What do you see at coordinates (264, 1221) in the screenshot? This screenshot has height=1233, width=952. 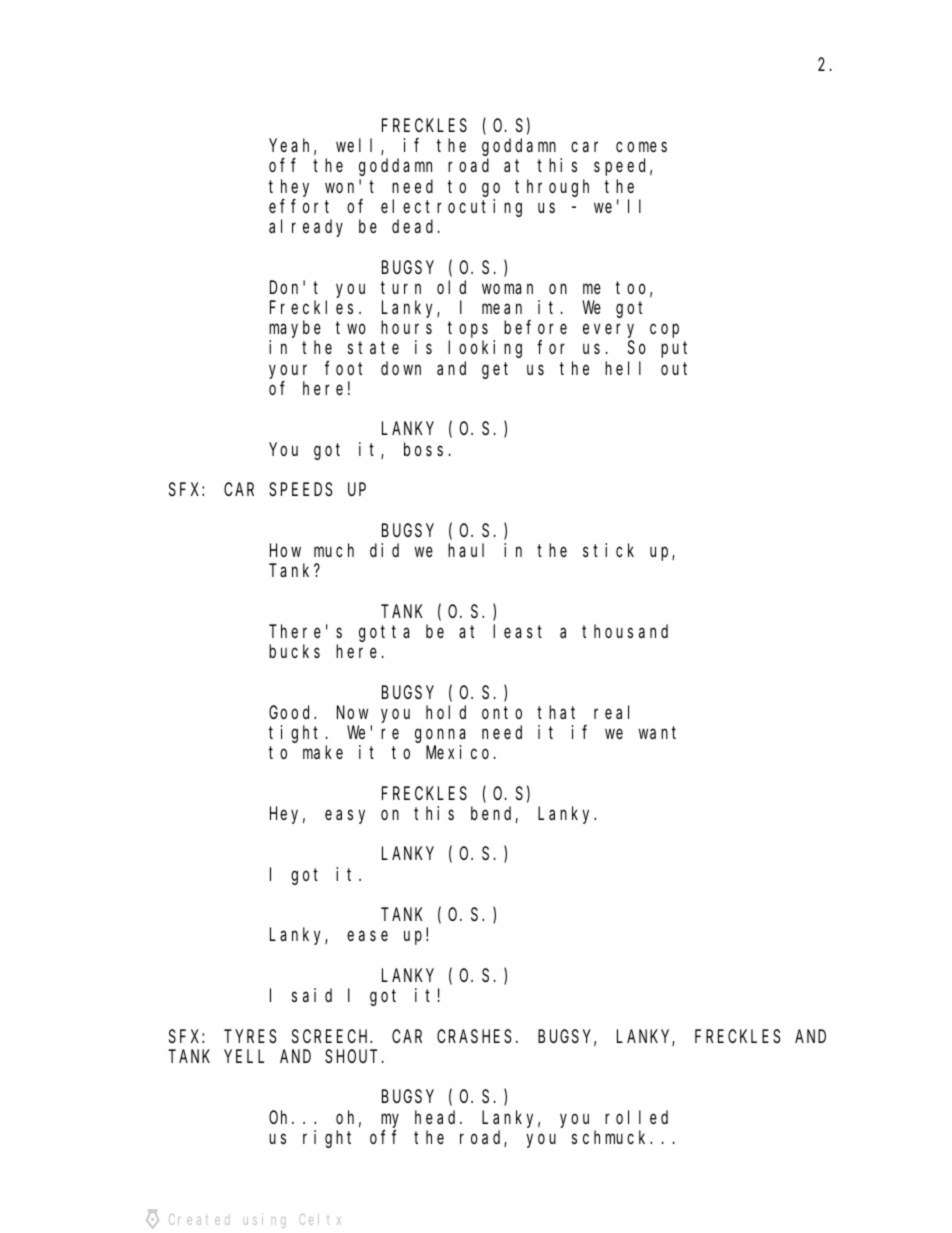 I see `using` at bounding box center [264, 1221].
